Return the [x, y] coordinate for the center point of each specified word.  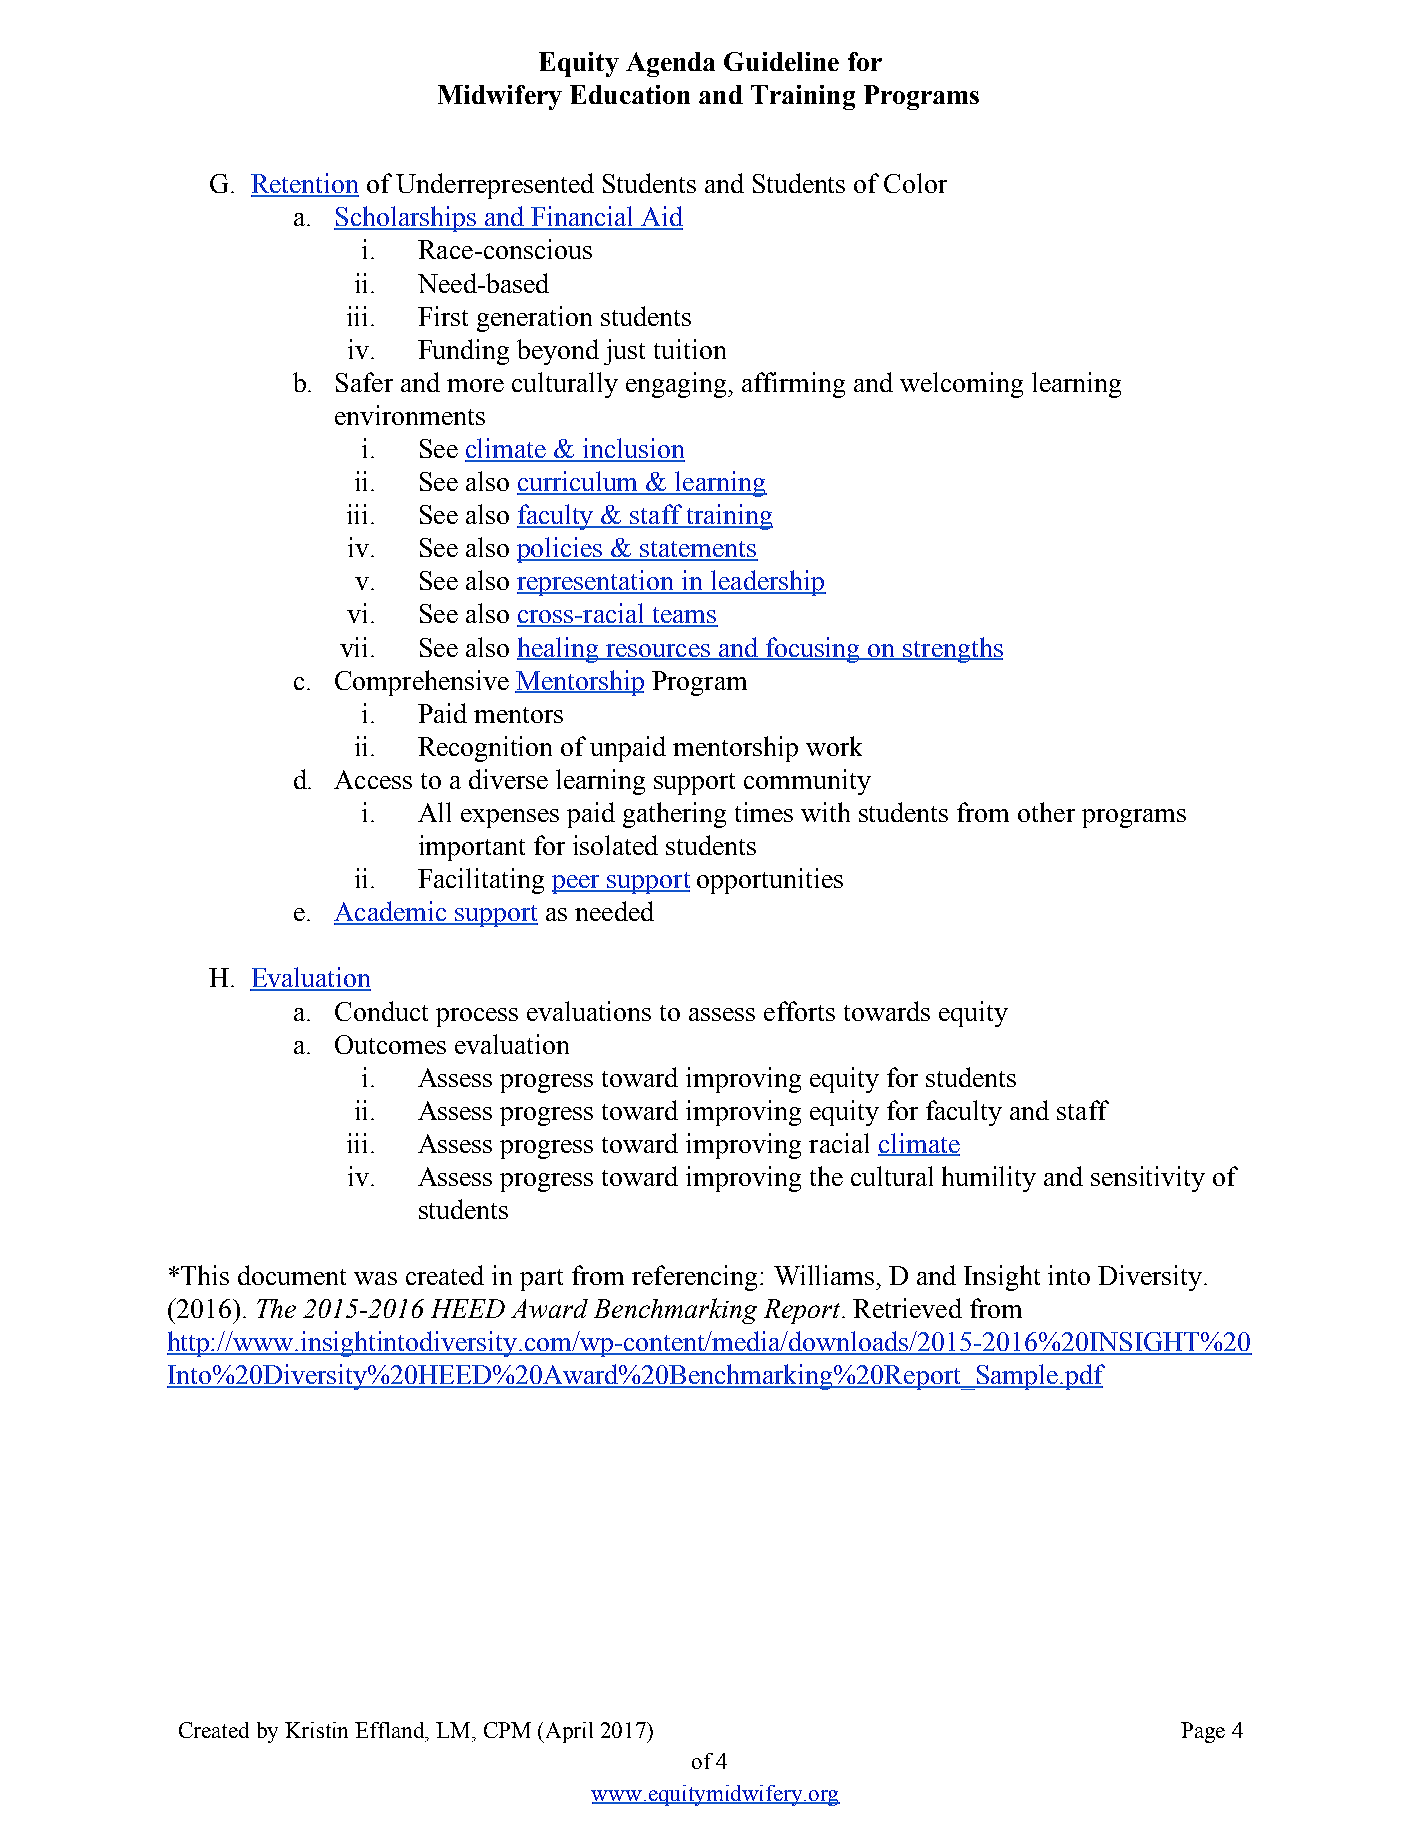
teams [684, 616]
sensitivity [1148, 1179]
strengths [952, 650]
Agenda [670, 64]
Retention [305, 184]
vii [353, 647]
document [292, 1275]
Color [915, 183]
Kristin [316, 1730]
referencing [694, 1278]
